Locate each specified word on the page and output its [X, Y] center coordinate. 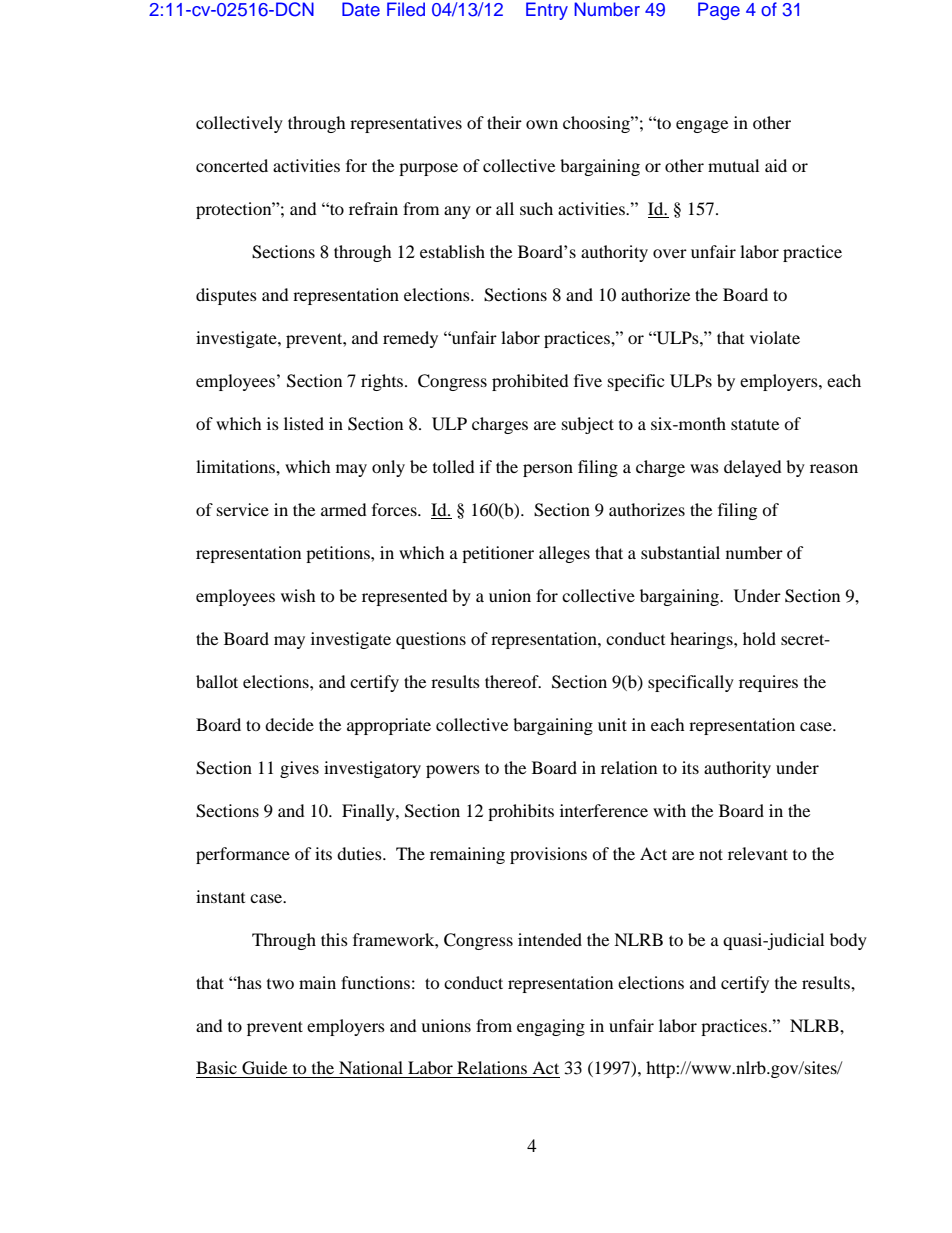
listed [304, 423]
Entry [547, 11]
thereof [513, 681]
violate [775, 337]
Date [361, 9]
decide [289, 724]
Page [719, 11]
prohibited [530, 382]
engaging [551, 1027]
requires [768, 683]
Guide [264, 1068]
